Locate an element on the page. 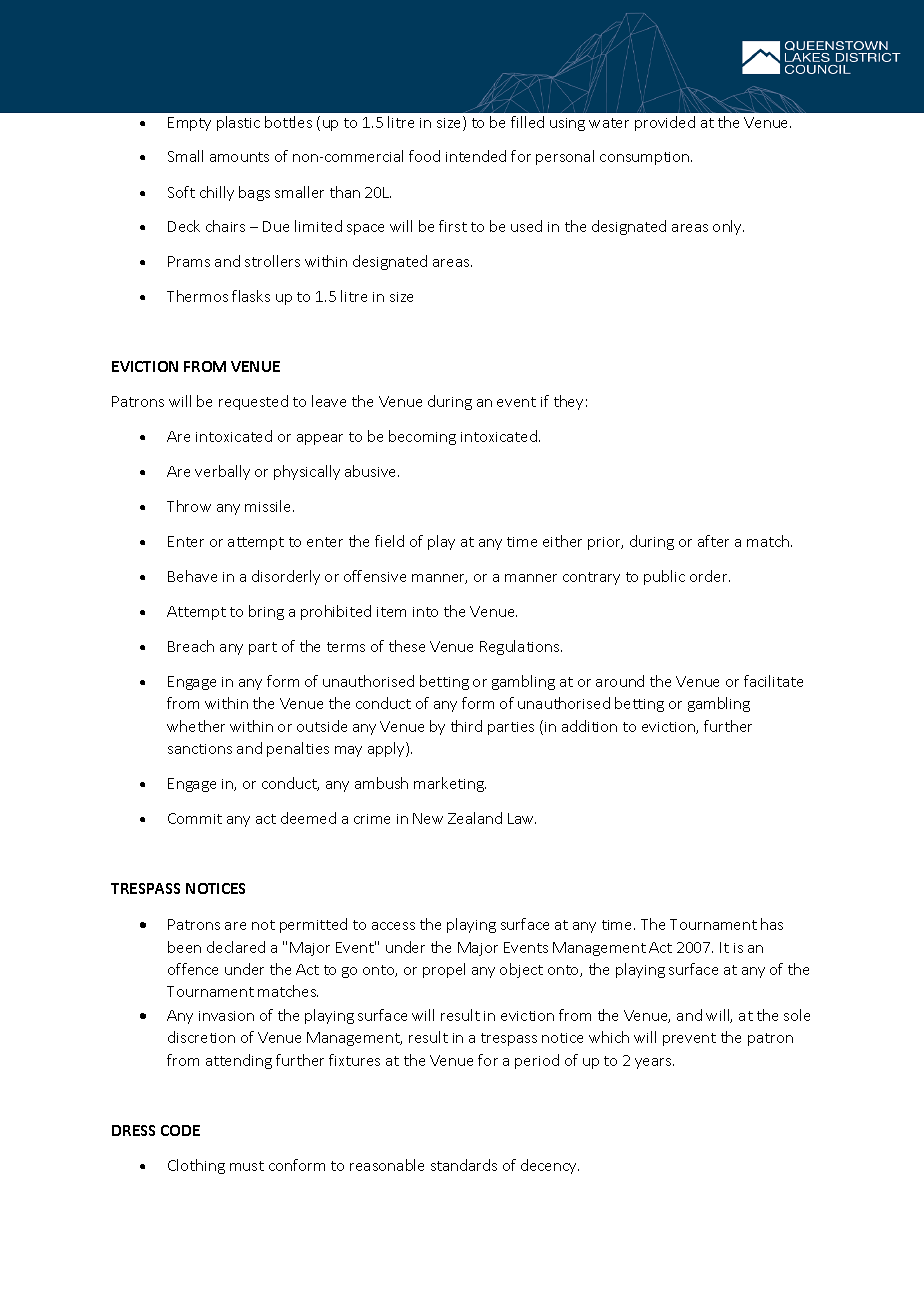  only is located at coordinates (728, 227).
